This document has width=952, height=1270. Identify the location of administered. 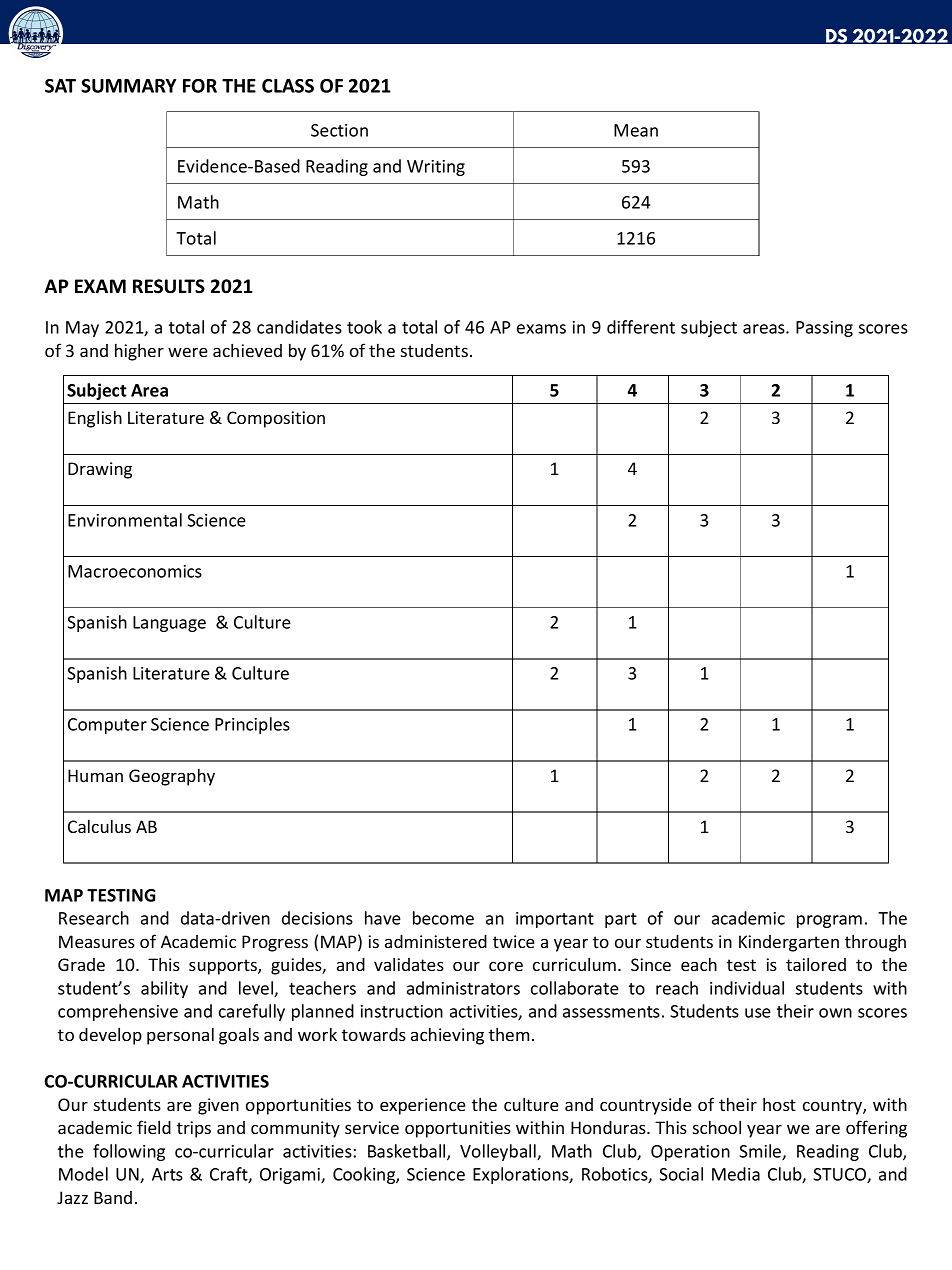
(436, 941).
